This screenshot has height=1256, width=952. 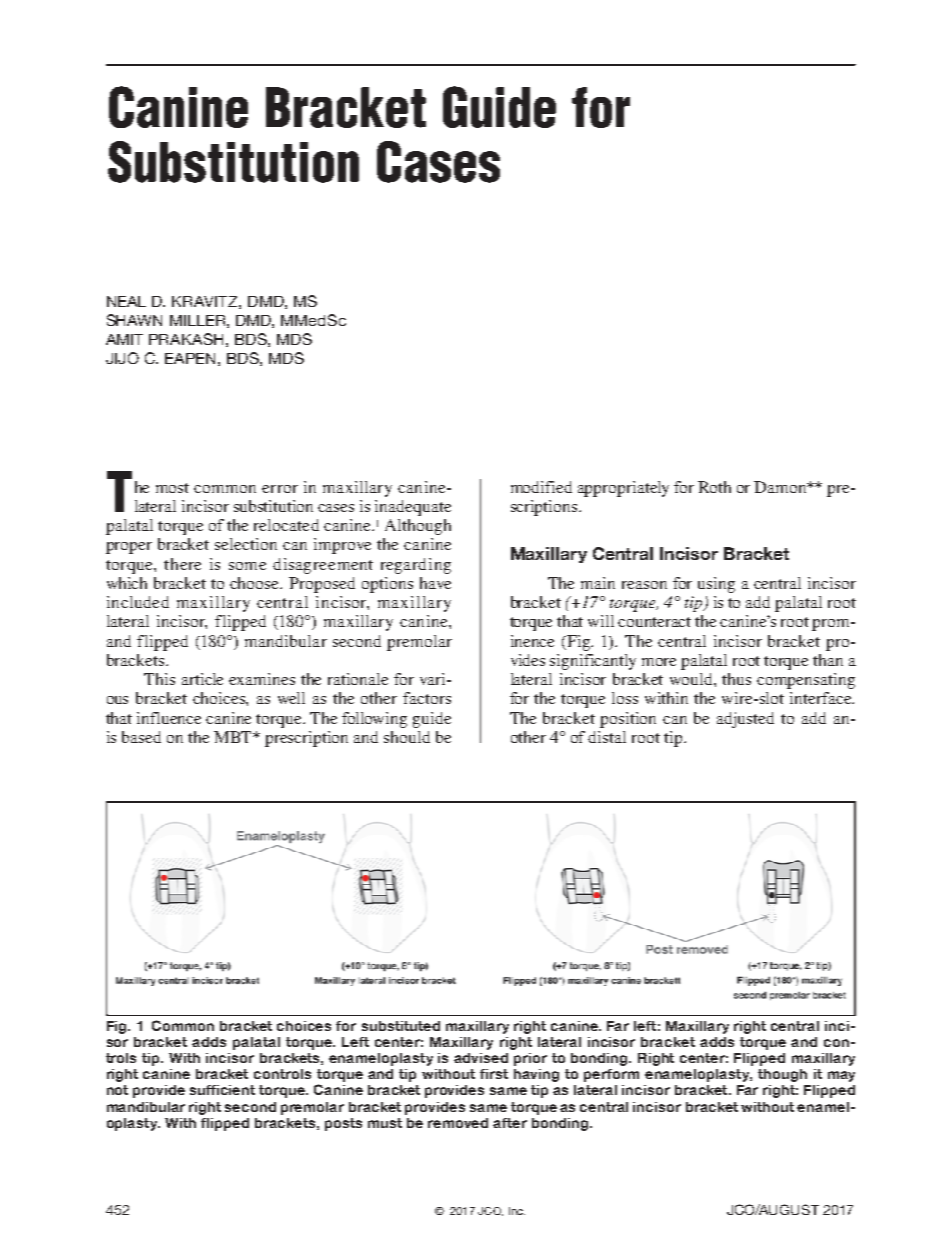 I want to click on Damon, so click(x=781, y=487).
